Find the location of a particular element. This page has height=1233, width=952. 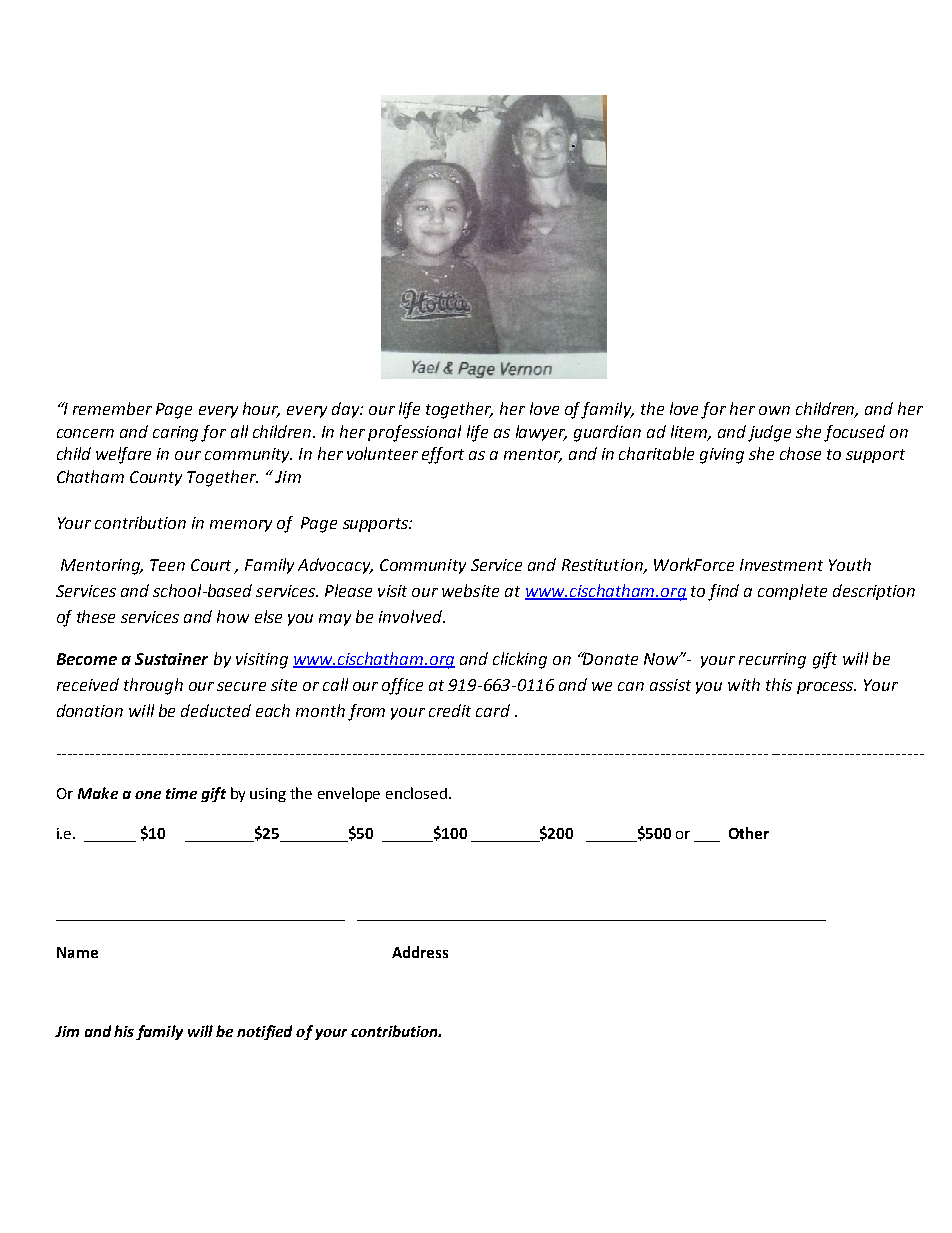

Teen is located at coordinates (167, 565).
